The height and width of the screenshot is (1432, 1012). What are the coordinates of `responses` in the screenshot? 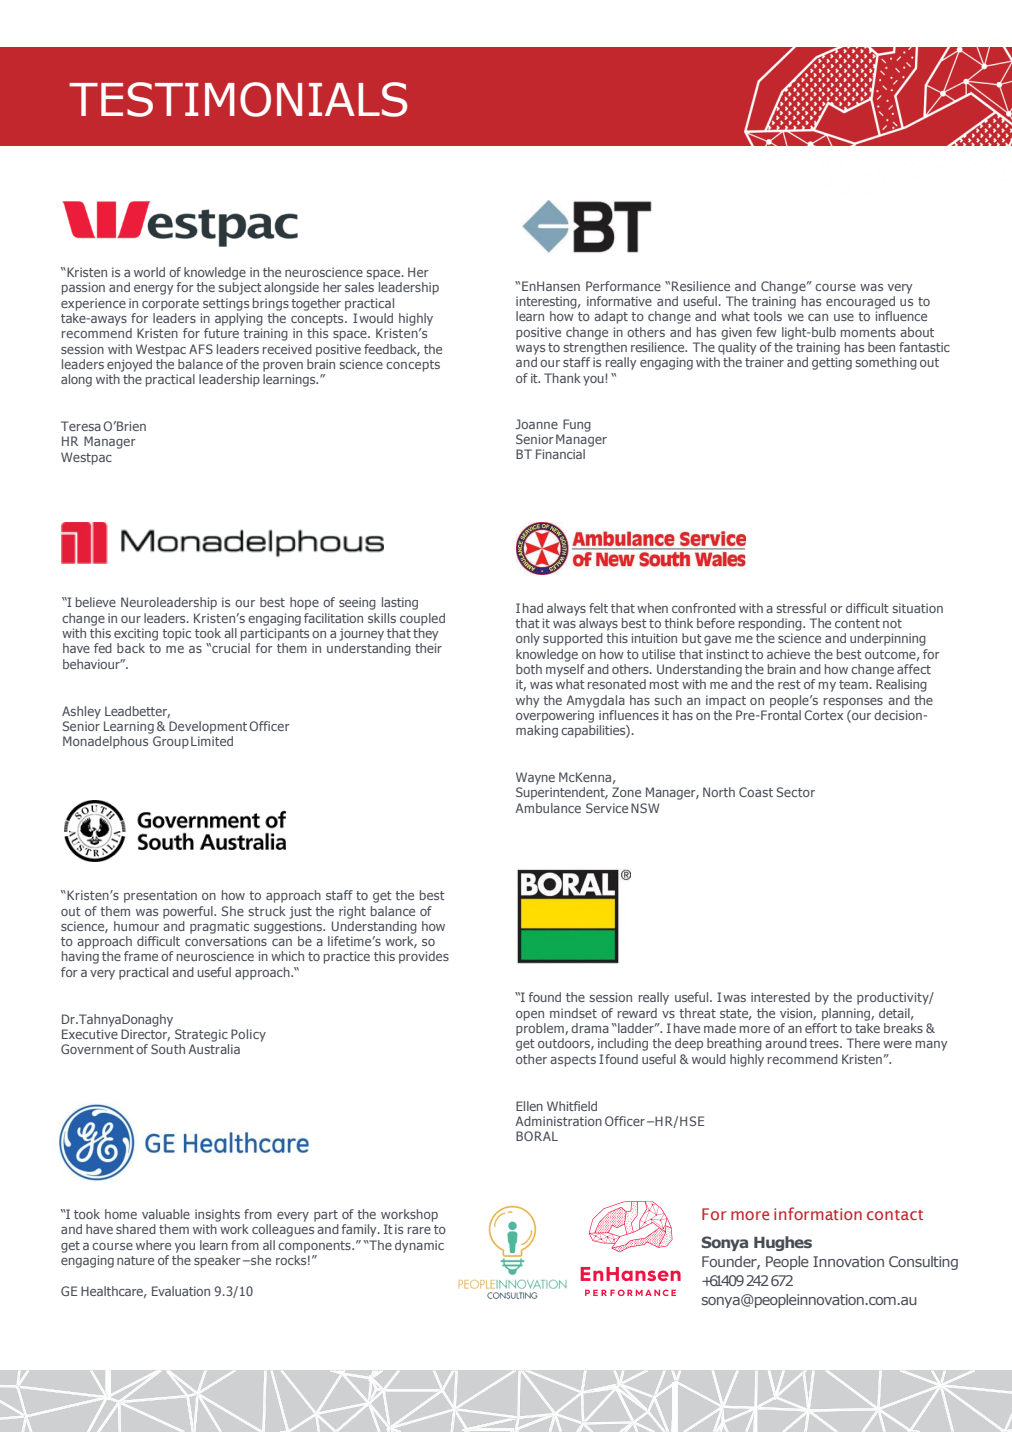 It's located at (853, 703).
